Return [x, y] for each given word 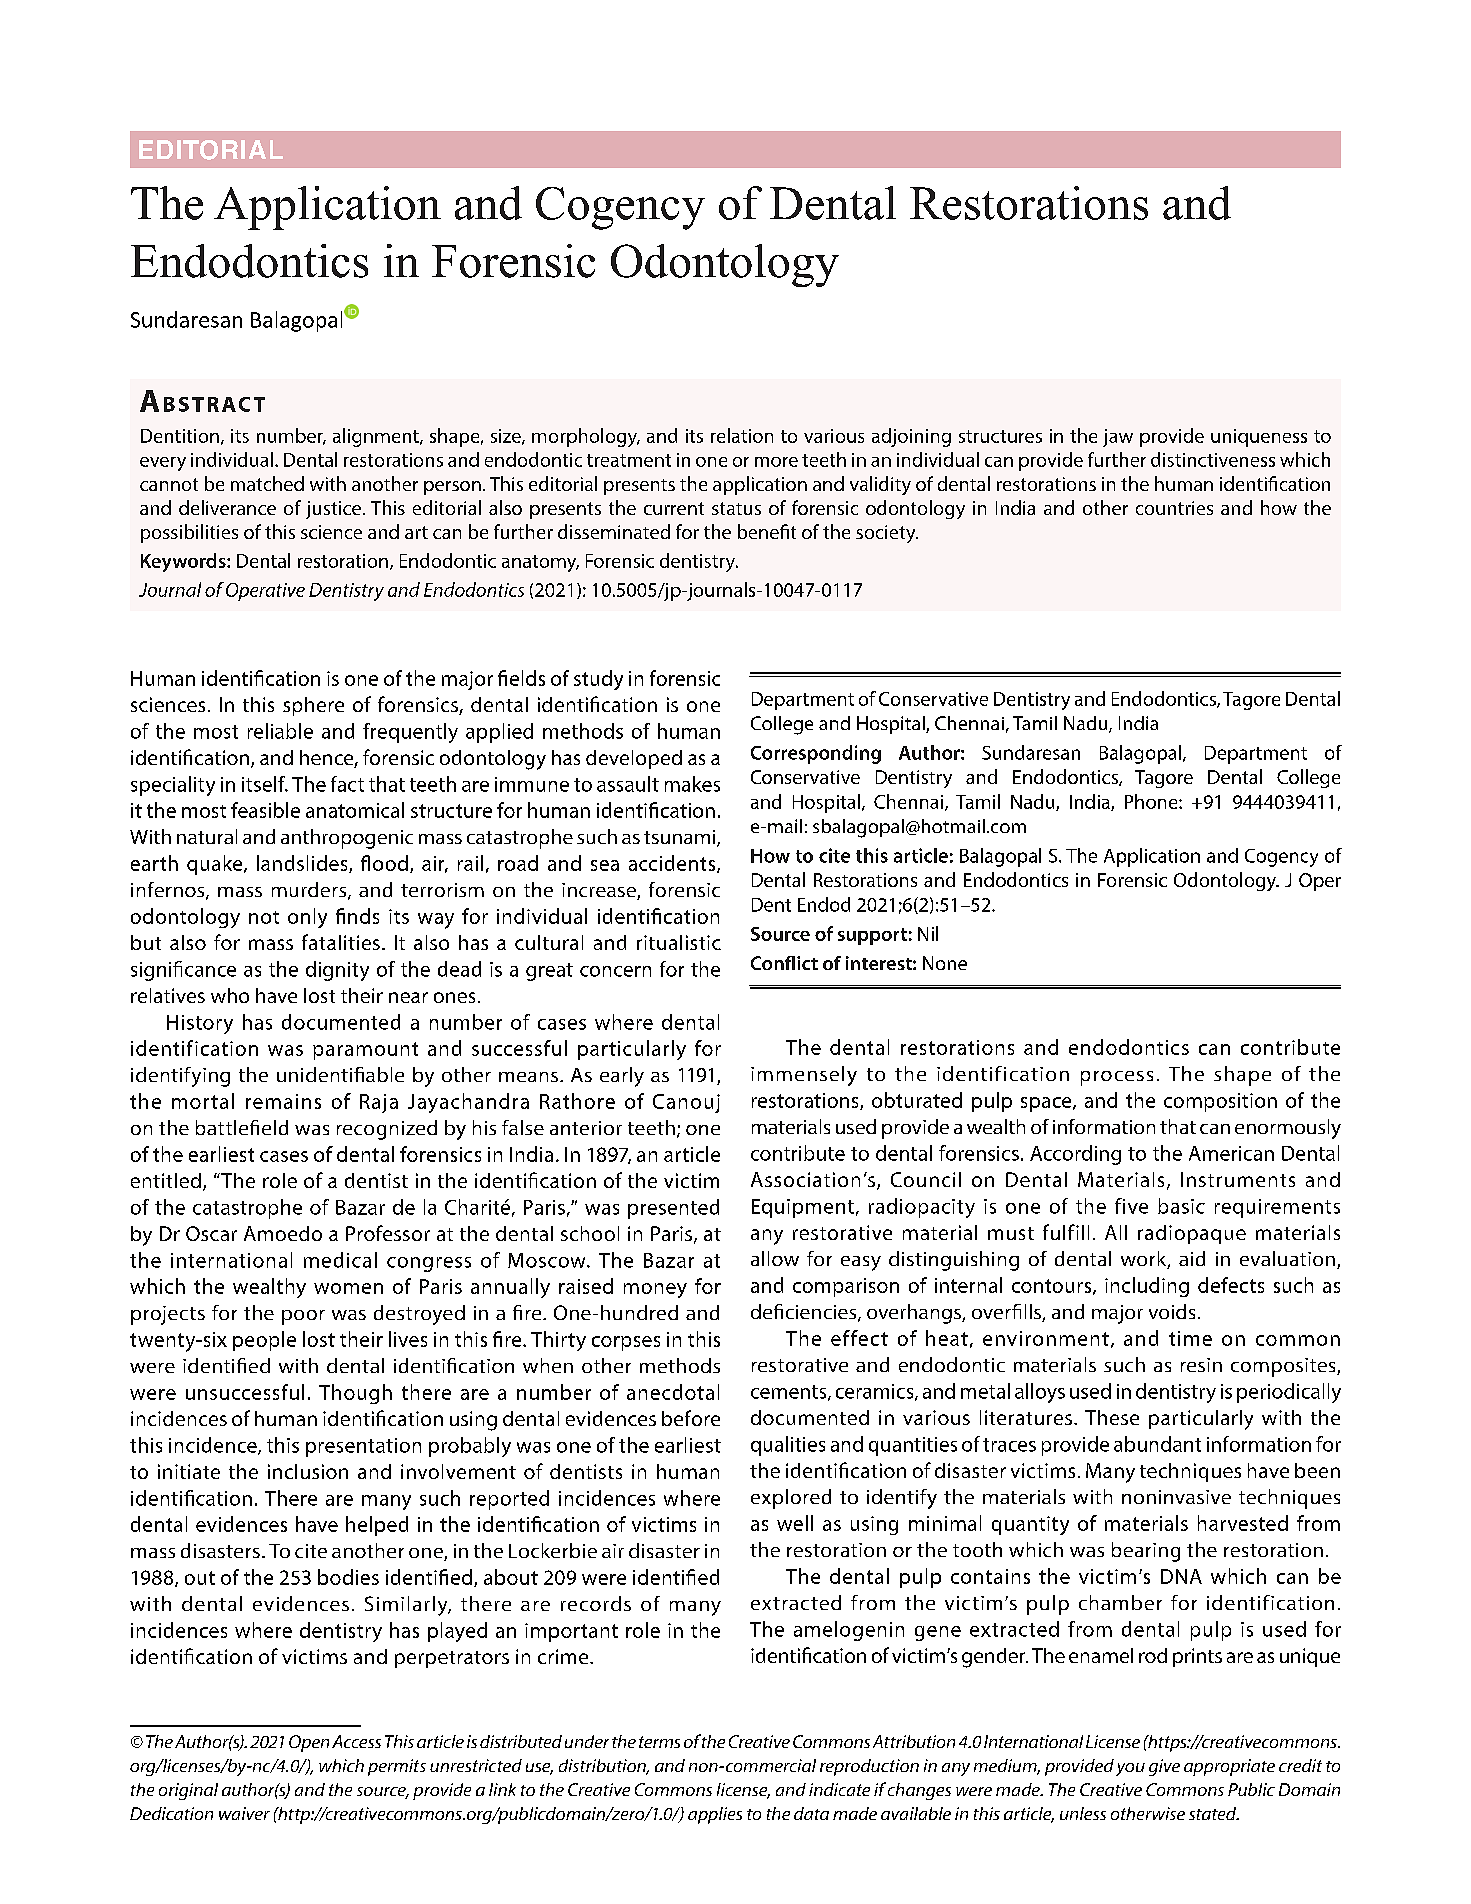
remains [283, 1101]
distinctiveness [1213, 459]
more [776, 462]
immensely [804, 1076]
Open [309, 1743]
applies [715, 1815]
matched [267, 483]
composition [1220, 1102]
